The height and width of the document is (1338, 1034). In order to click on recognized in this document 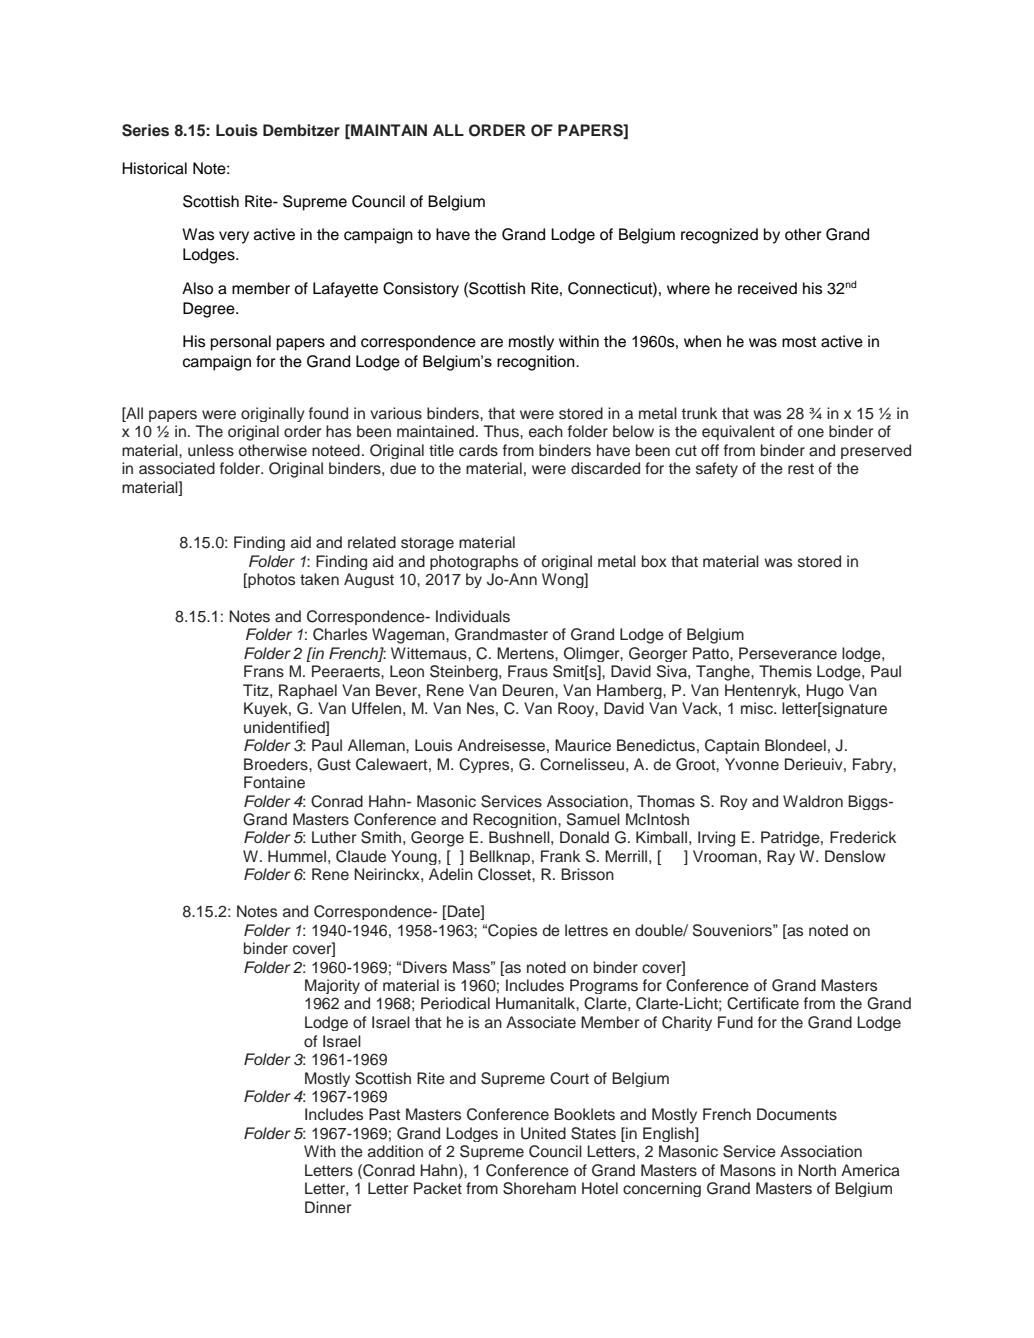, I will do `click(719, 236)`.
